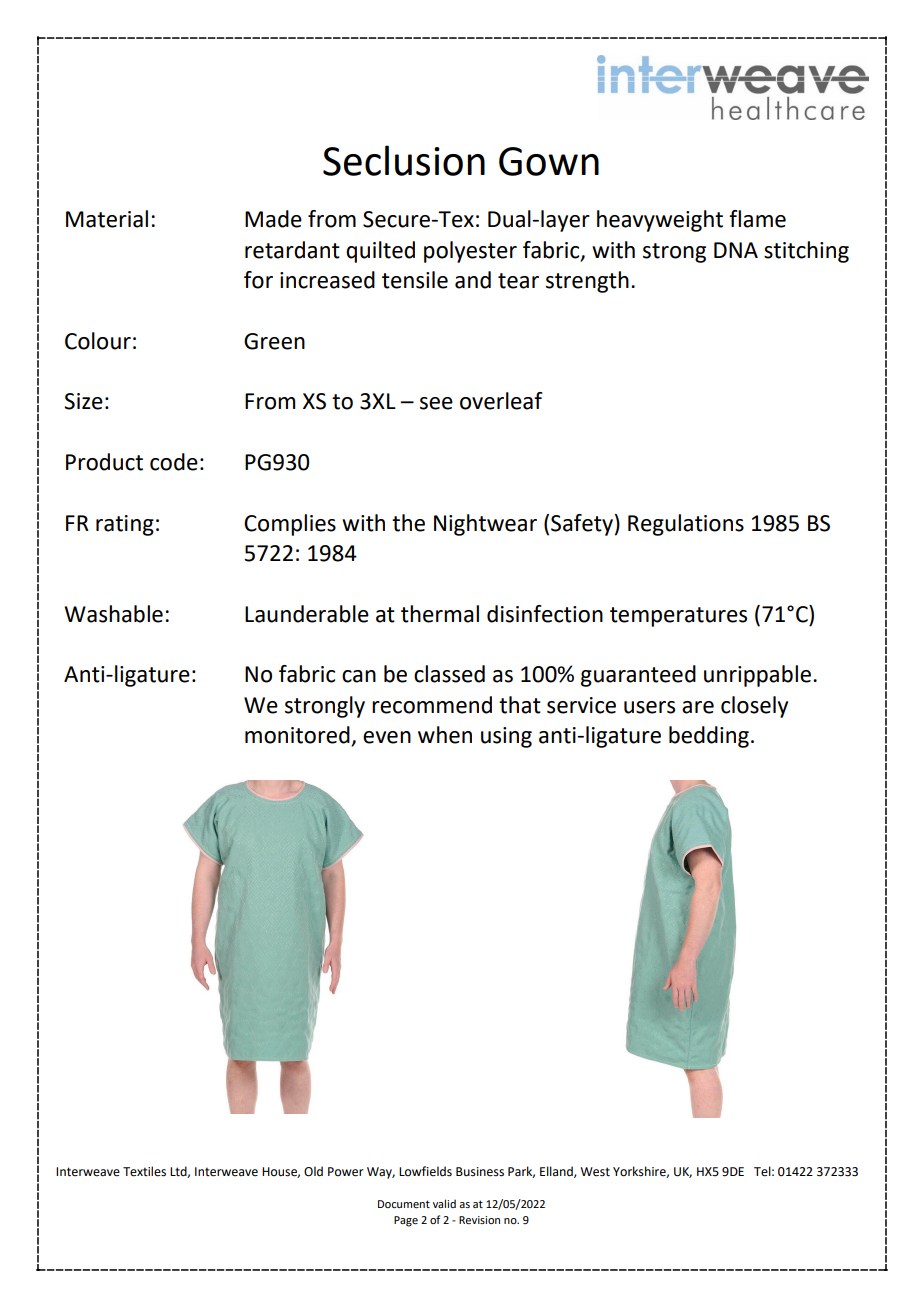 The width and height of the screenshot is (924, 1308). What do you see at coordinates (125, 525) in the screenshot?
I see `rating` at bounding box center [125, 525].
